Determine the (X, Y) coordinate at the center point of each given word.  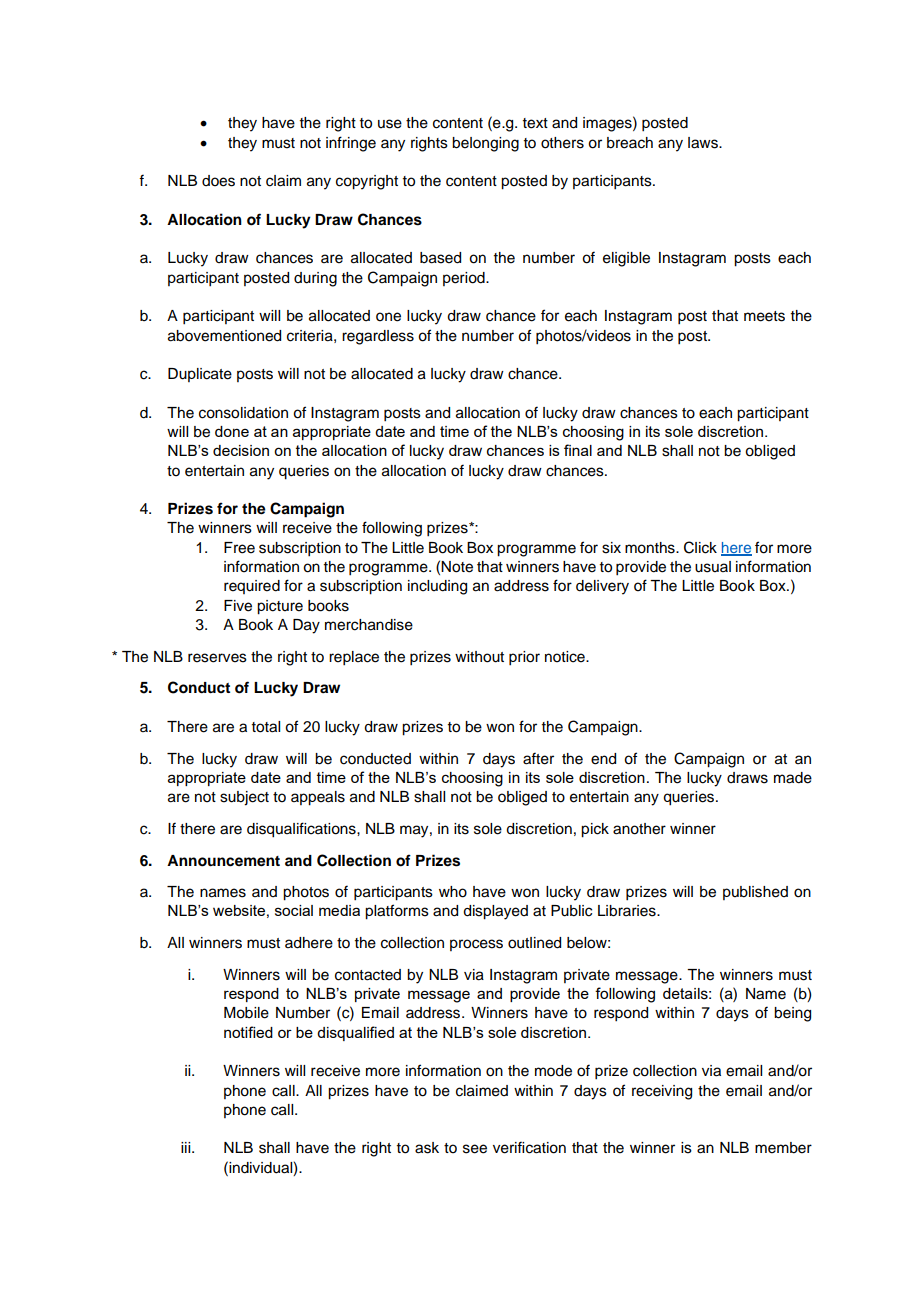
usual (713, 567)
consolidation (243, 413)
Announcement (223, 861)
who (453, 892)
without (479, 657)
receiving (662, 1092)
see (475, 1149)
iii (187, 1147)
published (755, 893)
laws (704, 143)
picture (280, 607)
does (218, 181)
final (578, 450)
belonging (485, 144)
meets (764, 316)
